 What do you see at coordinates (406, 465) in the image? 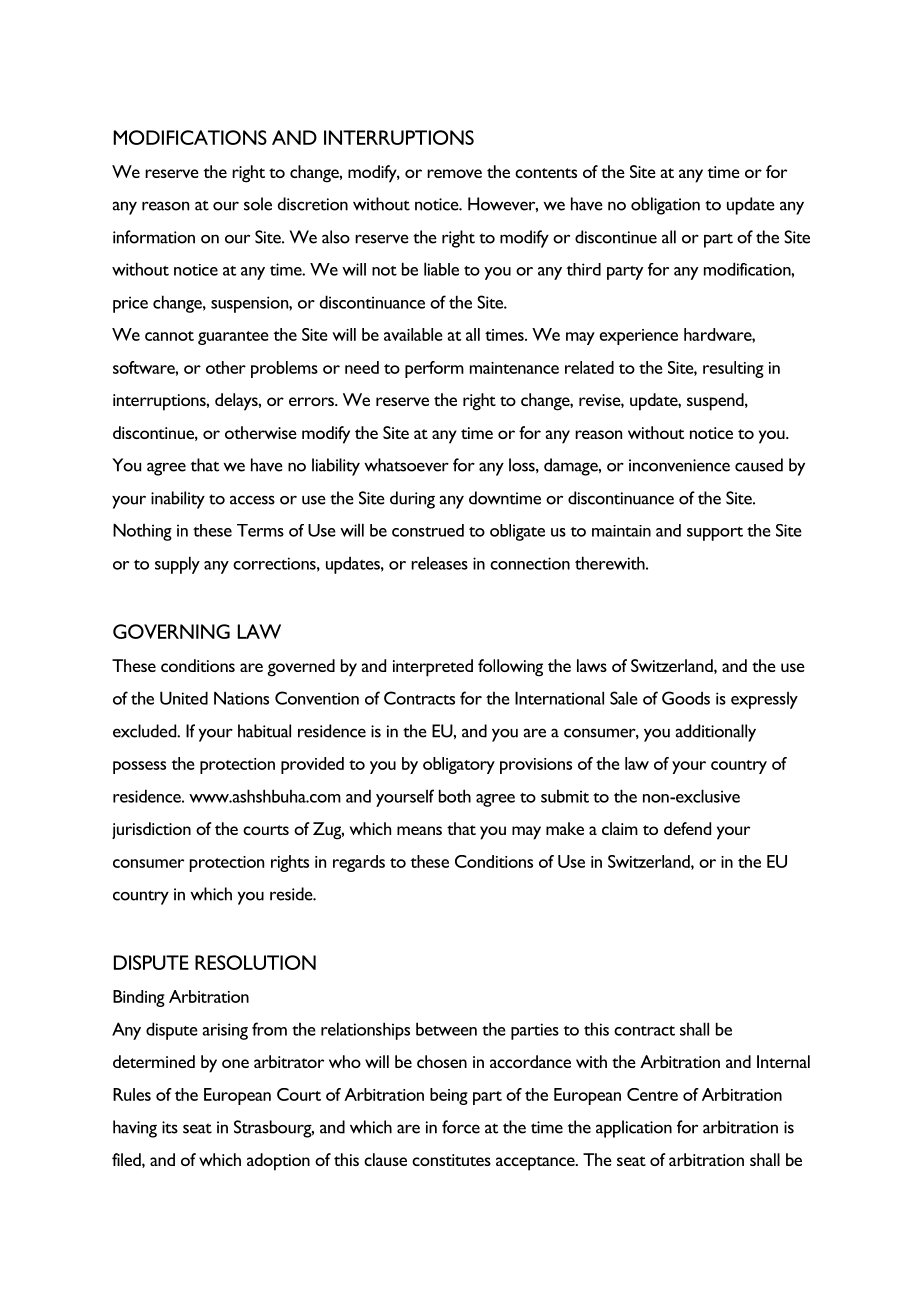
I see `whatsoever` at bounding box center [406, 465].
